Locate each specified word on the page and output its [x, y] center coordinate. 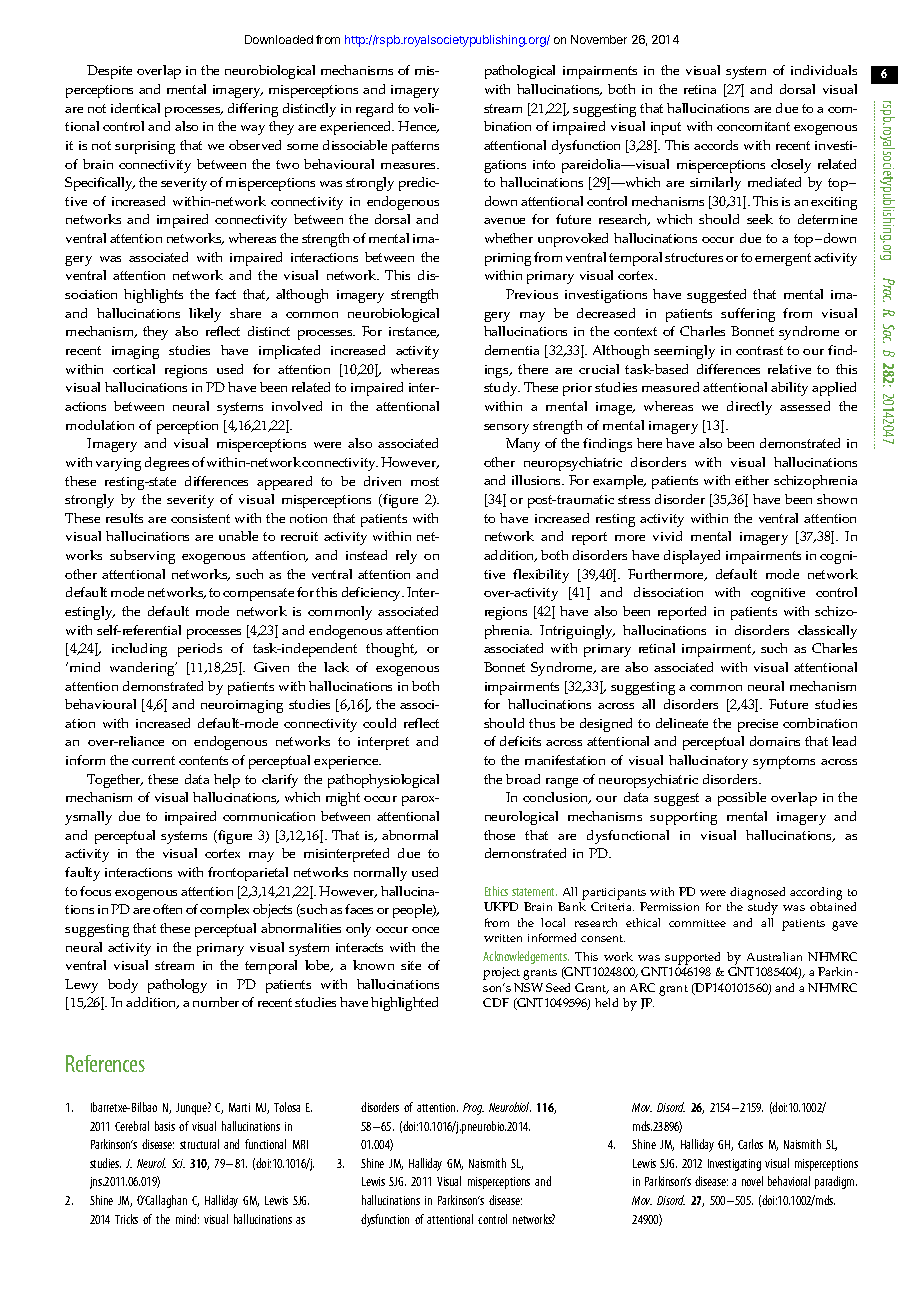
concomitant [753, 126]
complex [224, 911]
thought [391, 650]
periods [200, 650]
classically [827, 632]
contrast [759, 350]
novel [752, 1181]
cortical [134, 369]
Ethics [496, 891]
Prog [473, 1109]
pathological [520, 72]
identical [135, 108]
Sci [178, 1163]
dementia [512, 350]
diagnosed [757, 893]
